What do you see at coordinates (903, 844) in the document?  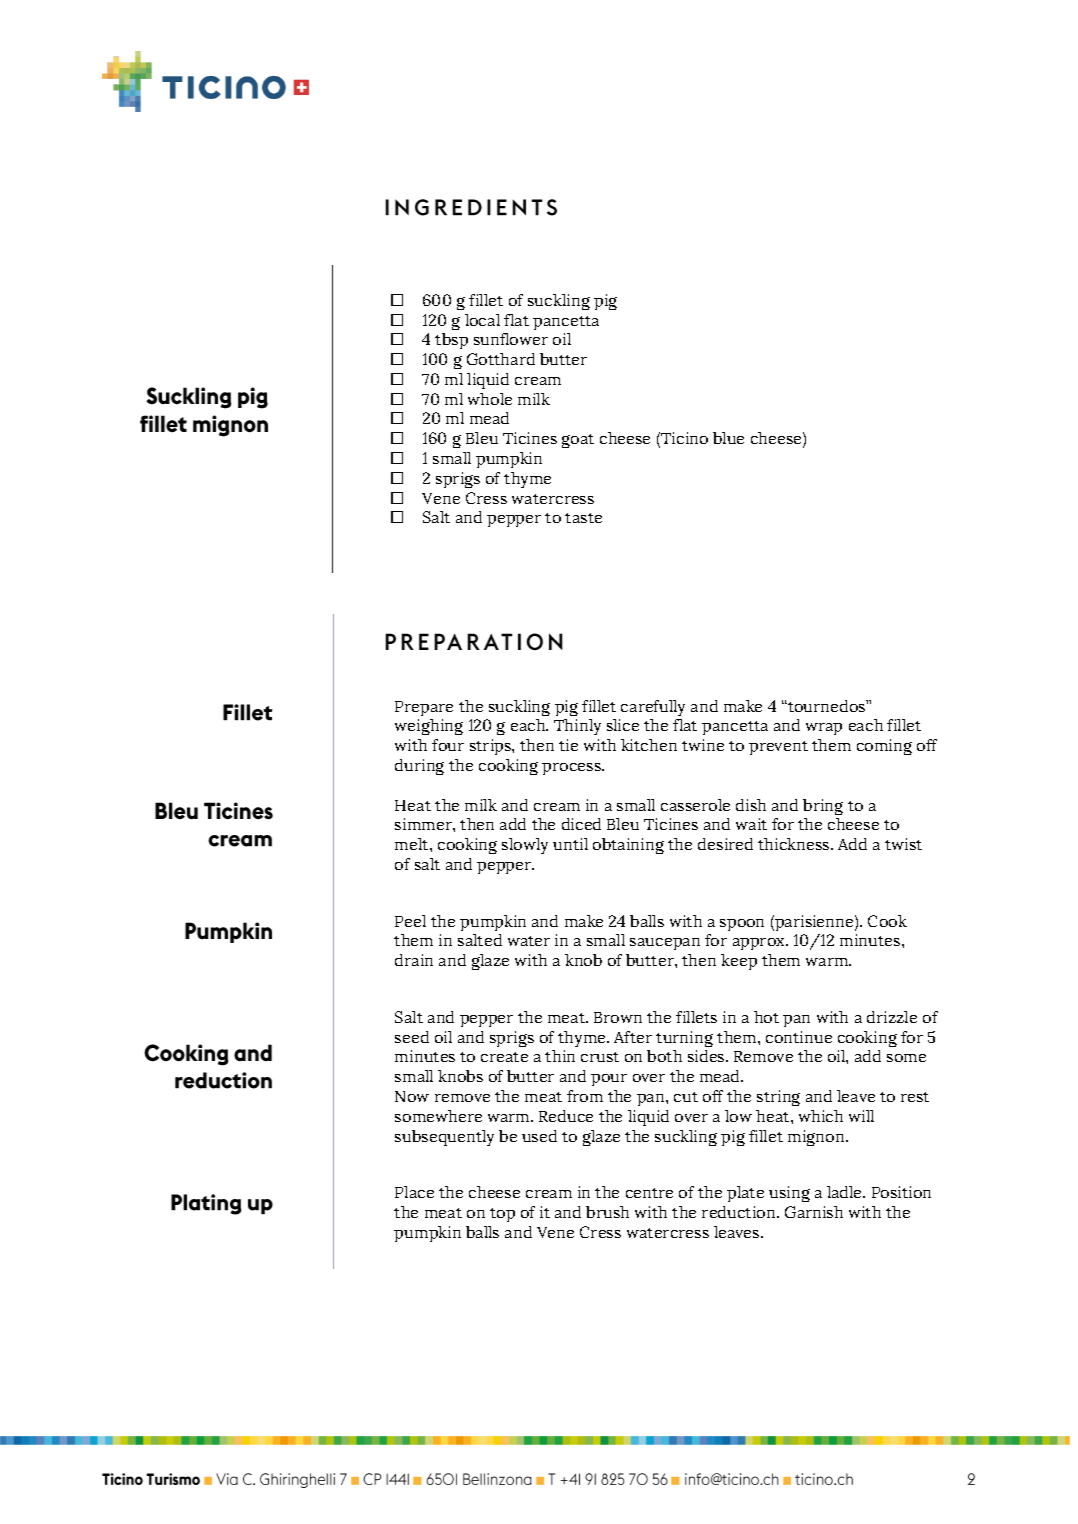 I see `twist` at bounding box center [903, 844].
